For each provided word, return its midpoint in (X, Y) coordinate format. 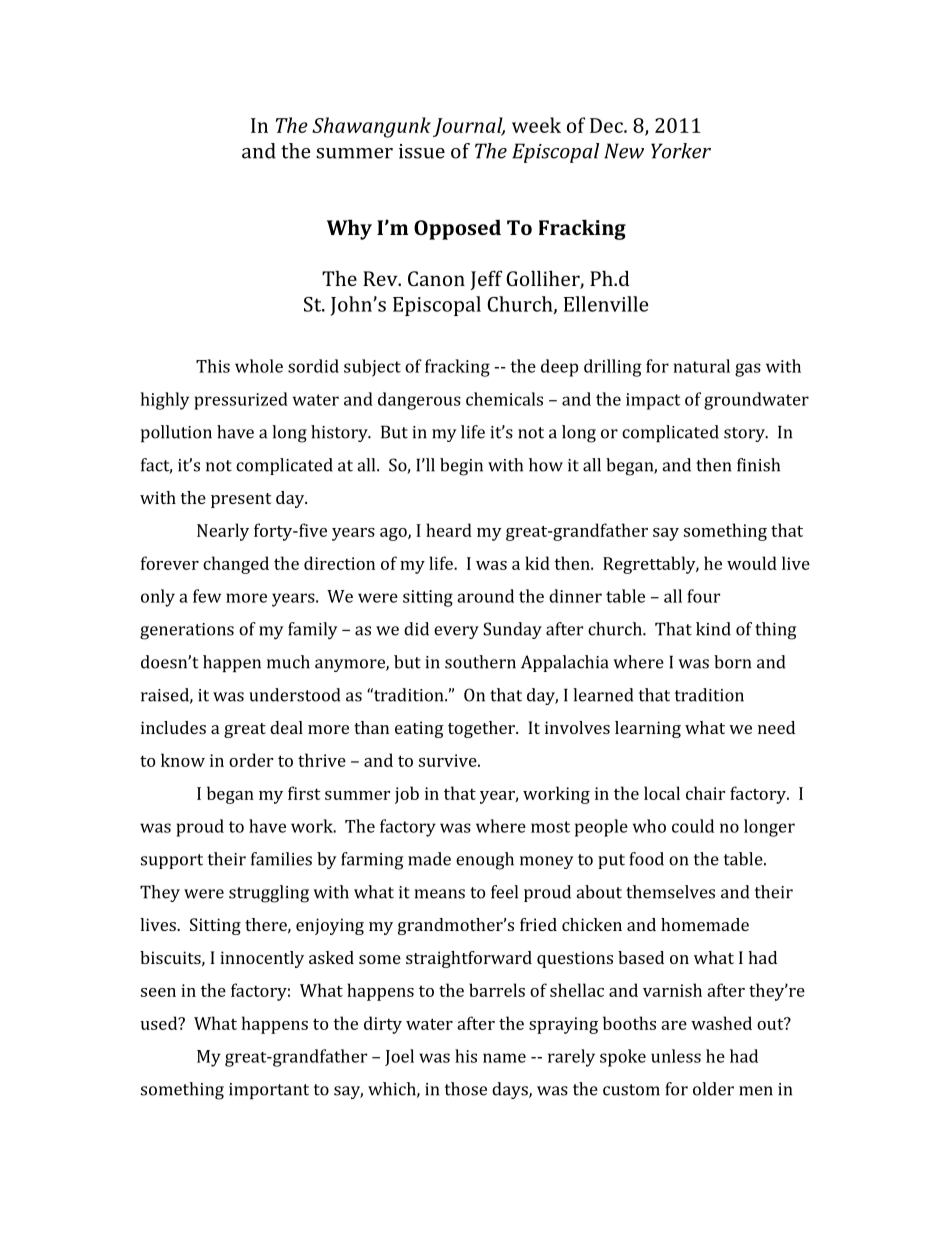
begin (461, 467)
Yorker (681, 151)
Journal (469, 127)
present (241, 500)
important (269, 1091)
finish (758, 465)
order (251, 760)
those (466, 1089)
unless (676, 1056)
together (482, 729)
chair (705, 793)
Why (349, 229)
